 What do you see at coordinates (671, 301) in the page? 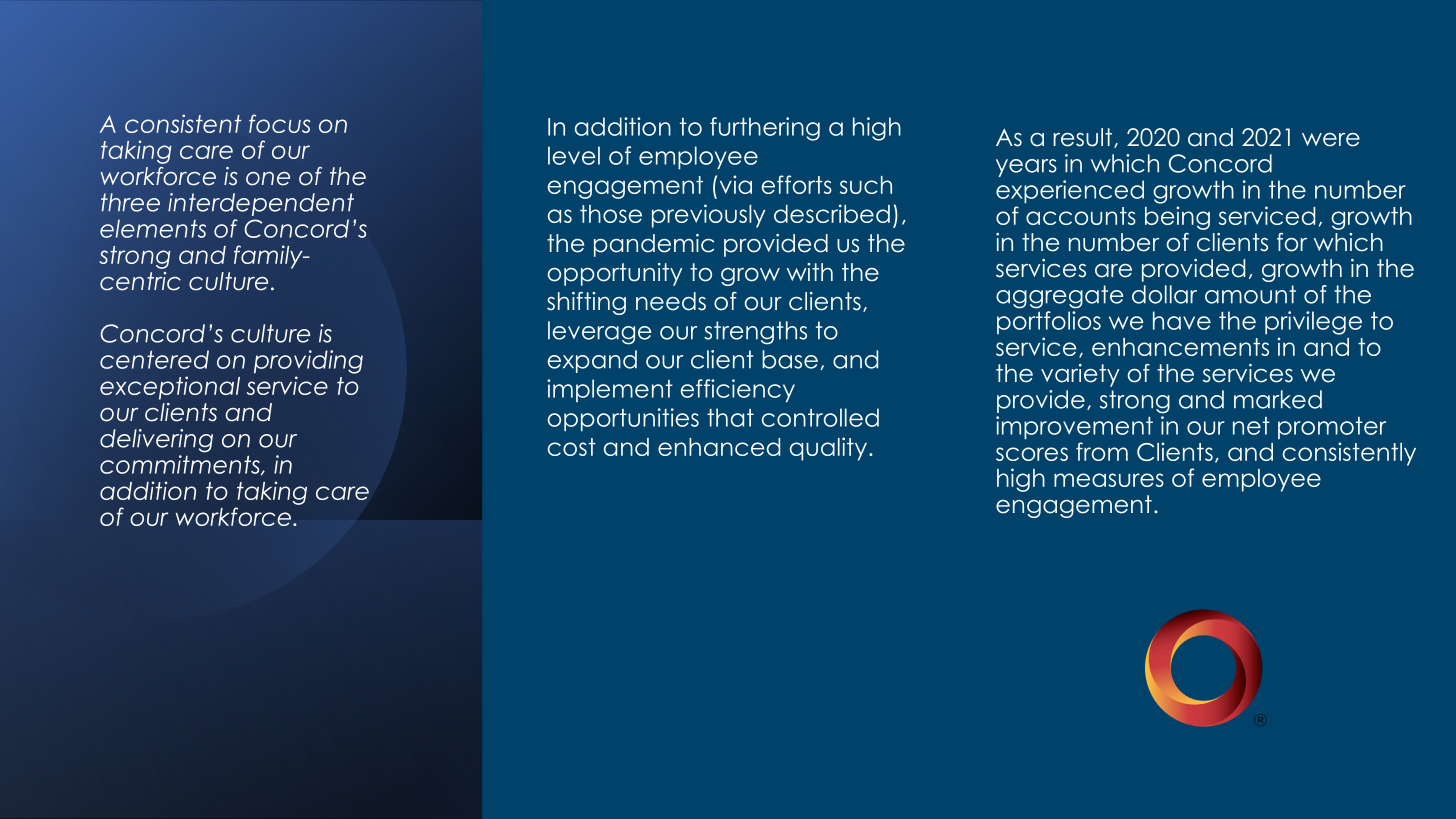
I see `needs` at bounding box center [671, 301].
